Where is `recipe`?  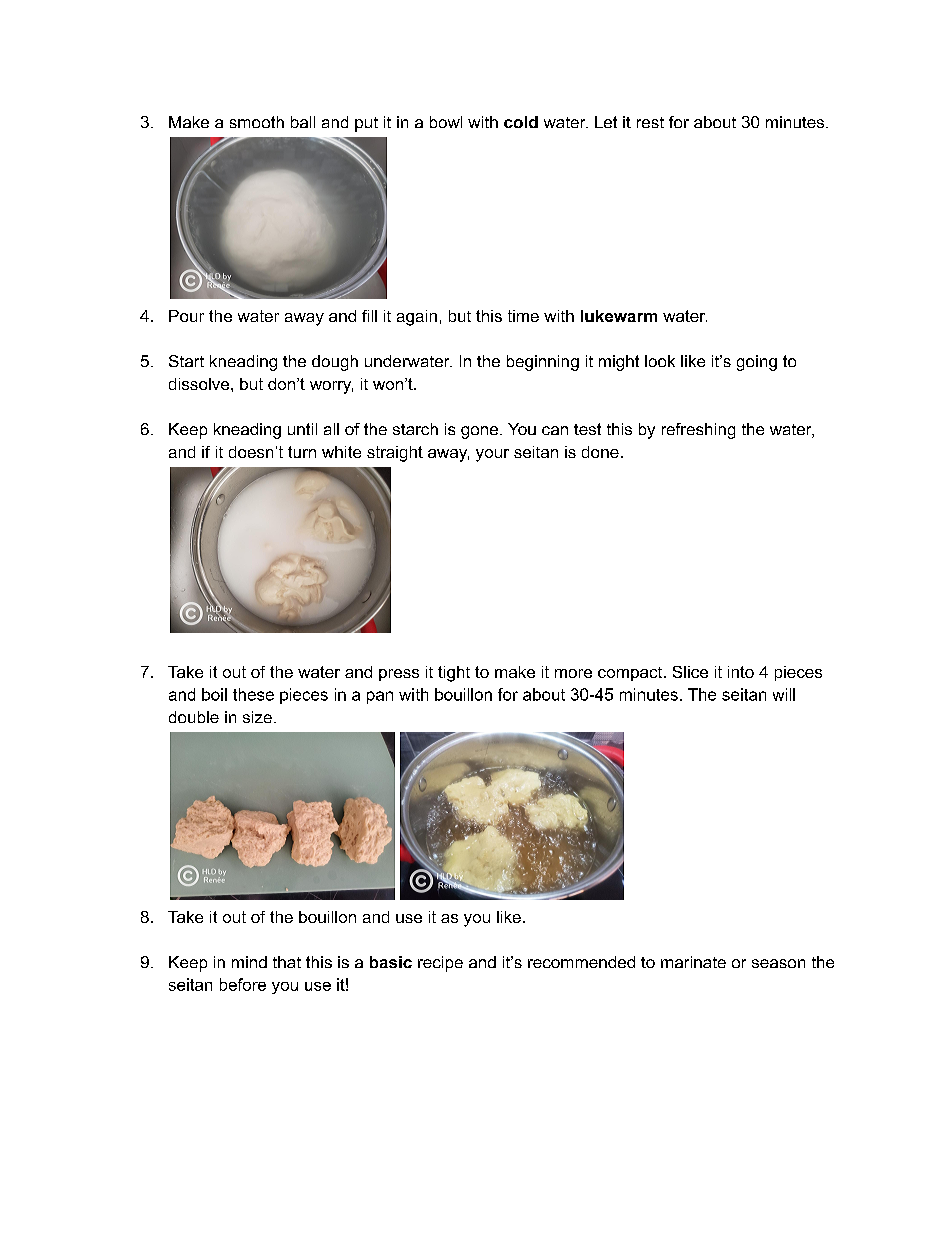 recipe is located at coordinates (440, 964).
